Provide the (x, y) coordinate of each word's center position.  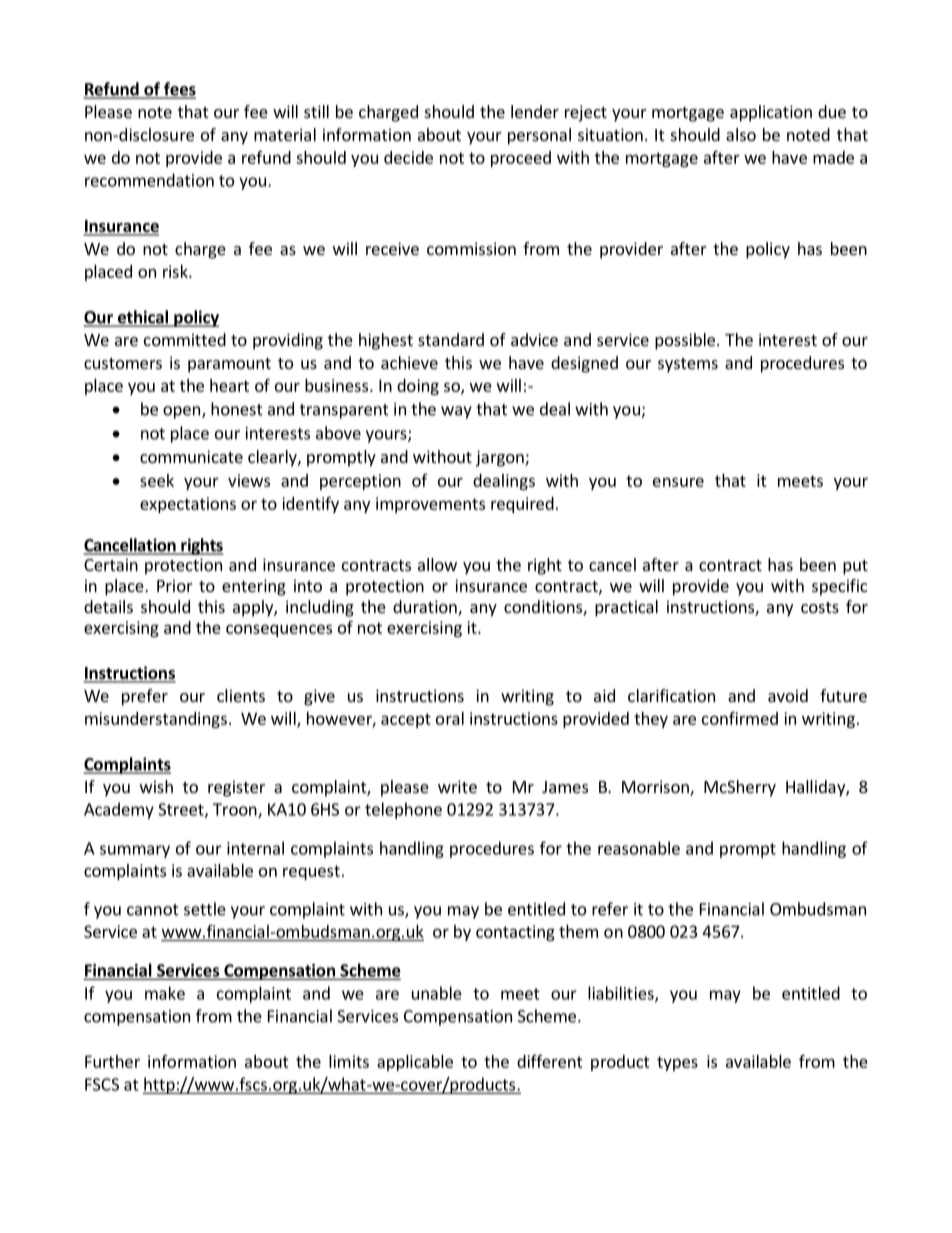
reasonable (639, 848)
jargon (501, 458)
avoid (788, 695)
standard (451, 339)
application (771, 113)
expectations (188, 505)
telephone (403, 810)
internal (255, 848)
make (165, 993)
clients (241, 695)
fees (179, 90)
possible (685, 341)
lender (535, 111)
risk (176, 271)
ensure (678, 482)
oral (450, 718)
